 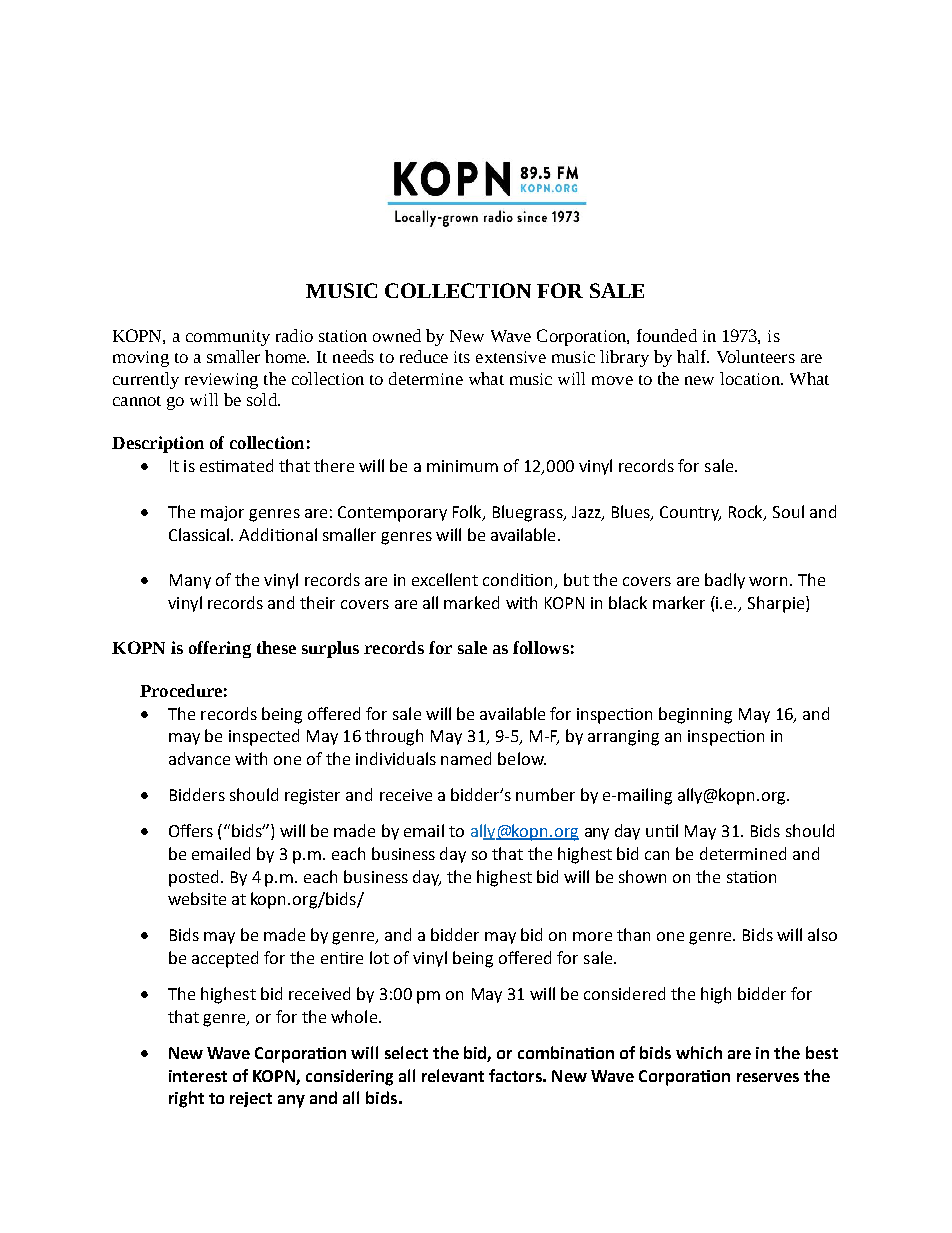 I want to click on reserves, so click(x=768, y=1077).
